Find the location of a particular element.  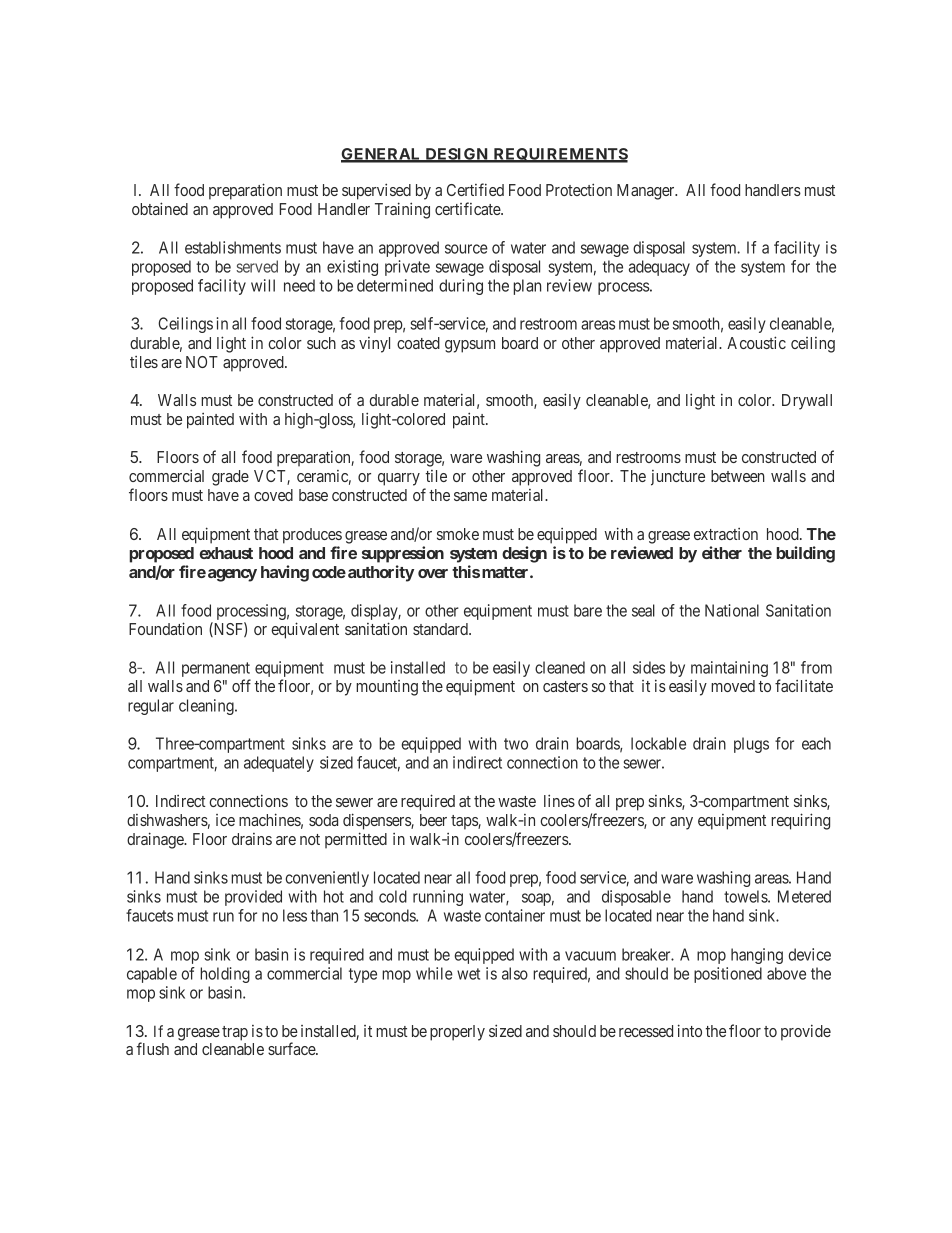

soda is located at coordinates (323, 820).
